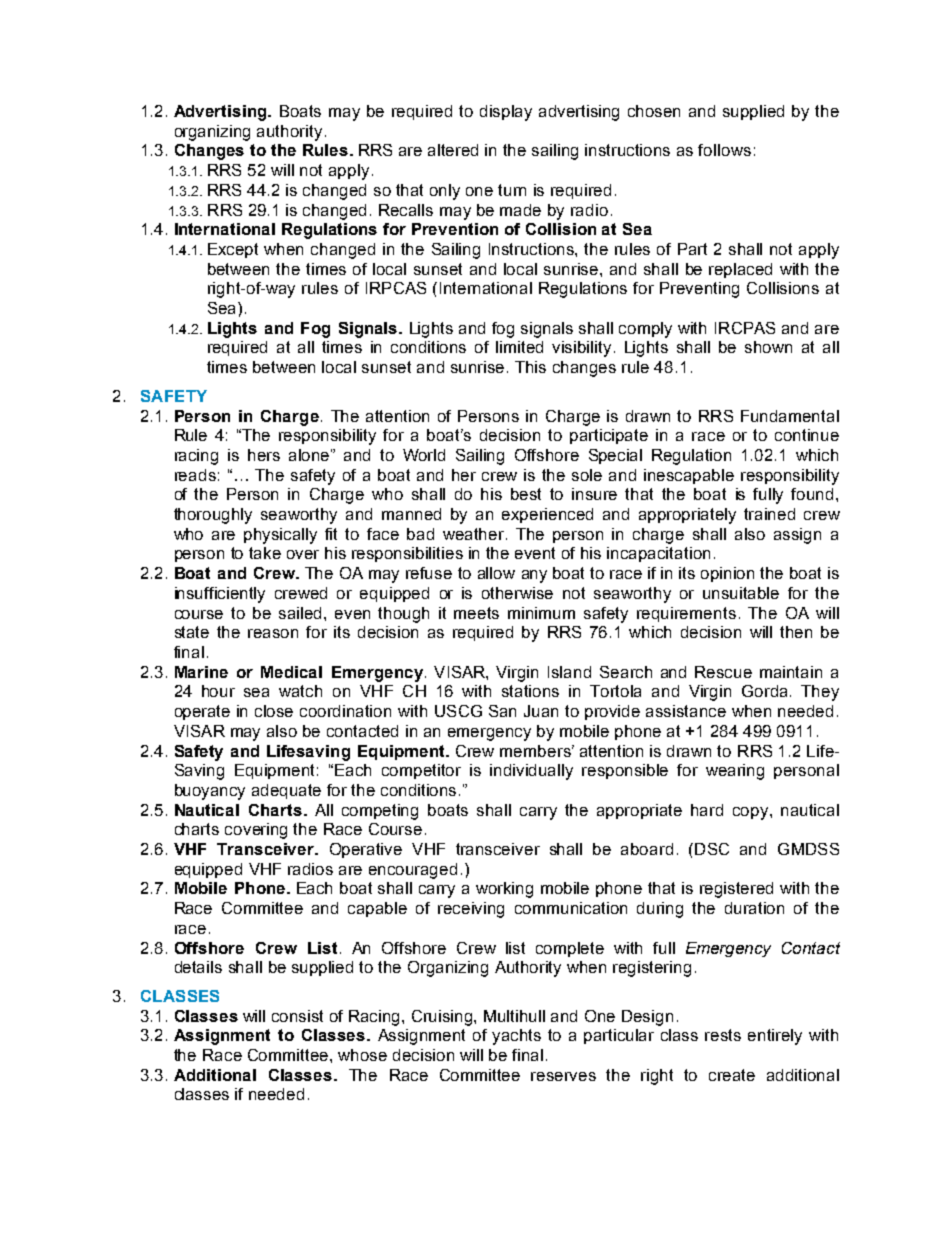  I want to click on copy, so click(752, 813).
